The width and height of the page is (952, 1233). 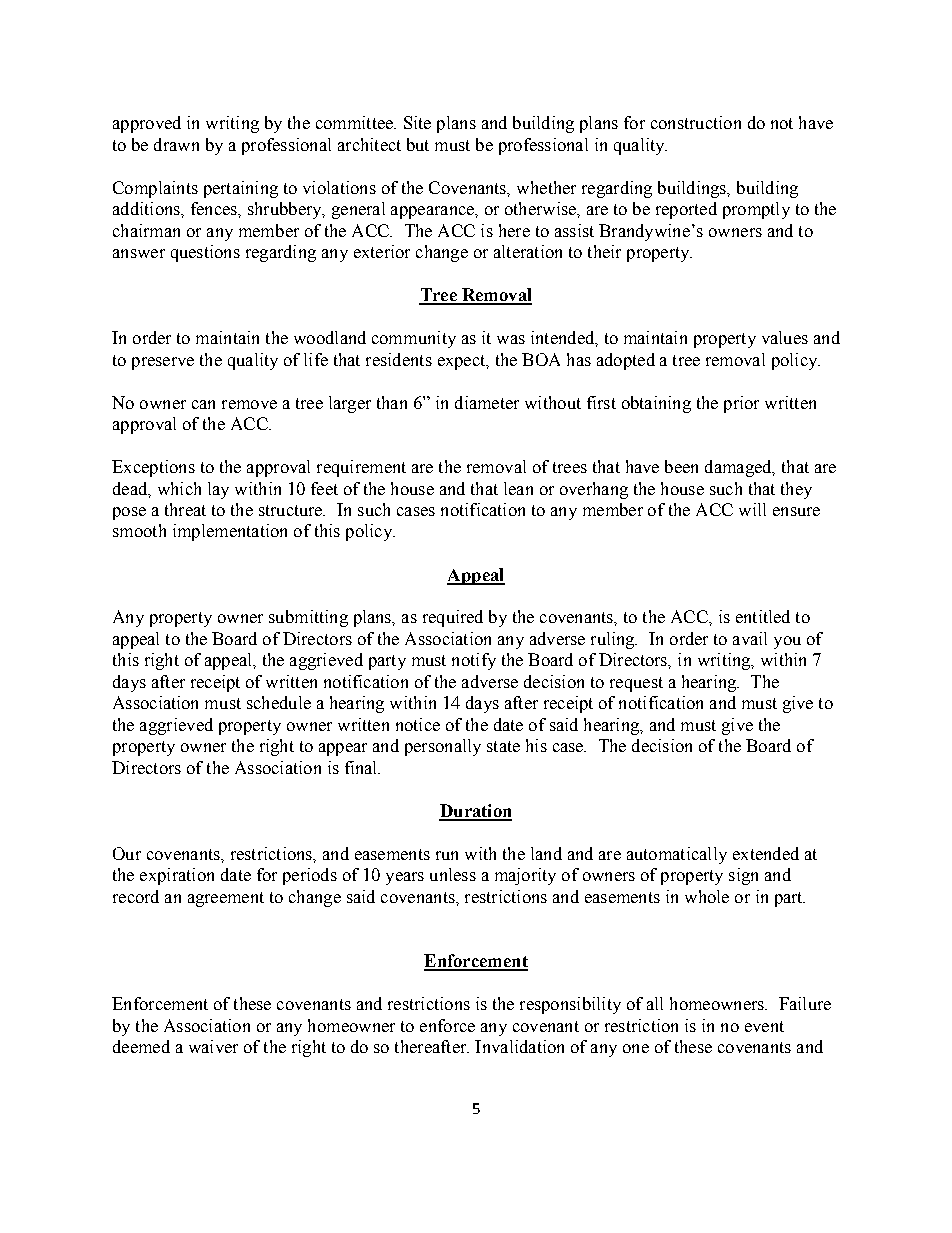 What do you see at coordinates (763, 616) in the page?
I see `entitled` at bounding box center [763, 616].
